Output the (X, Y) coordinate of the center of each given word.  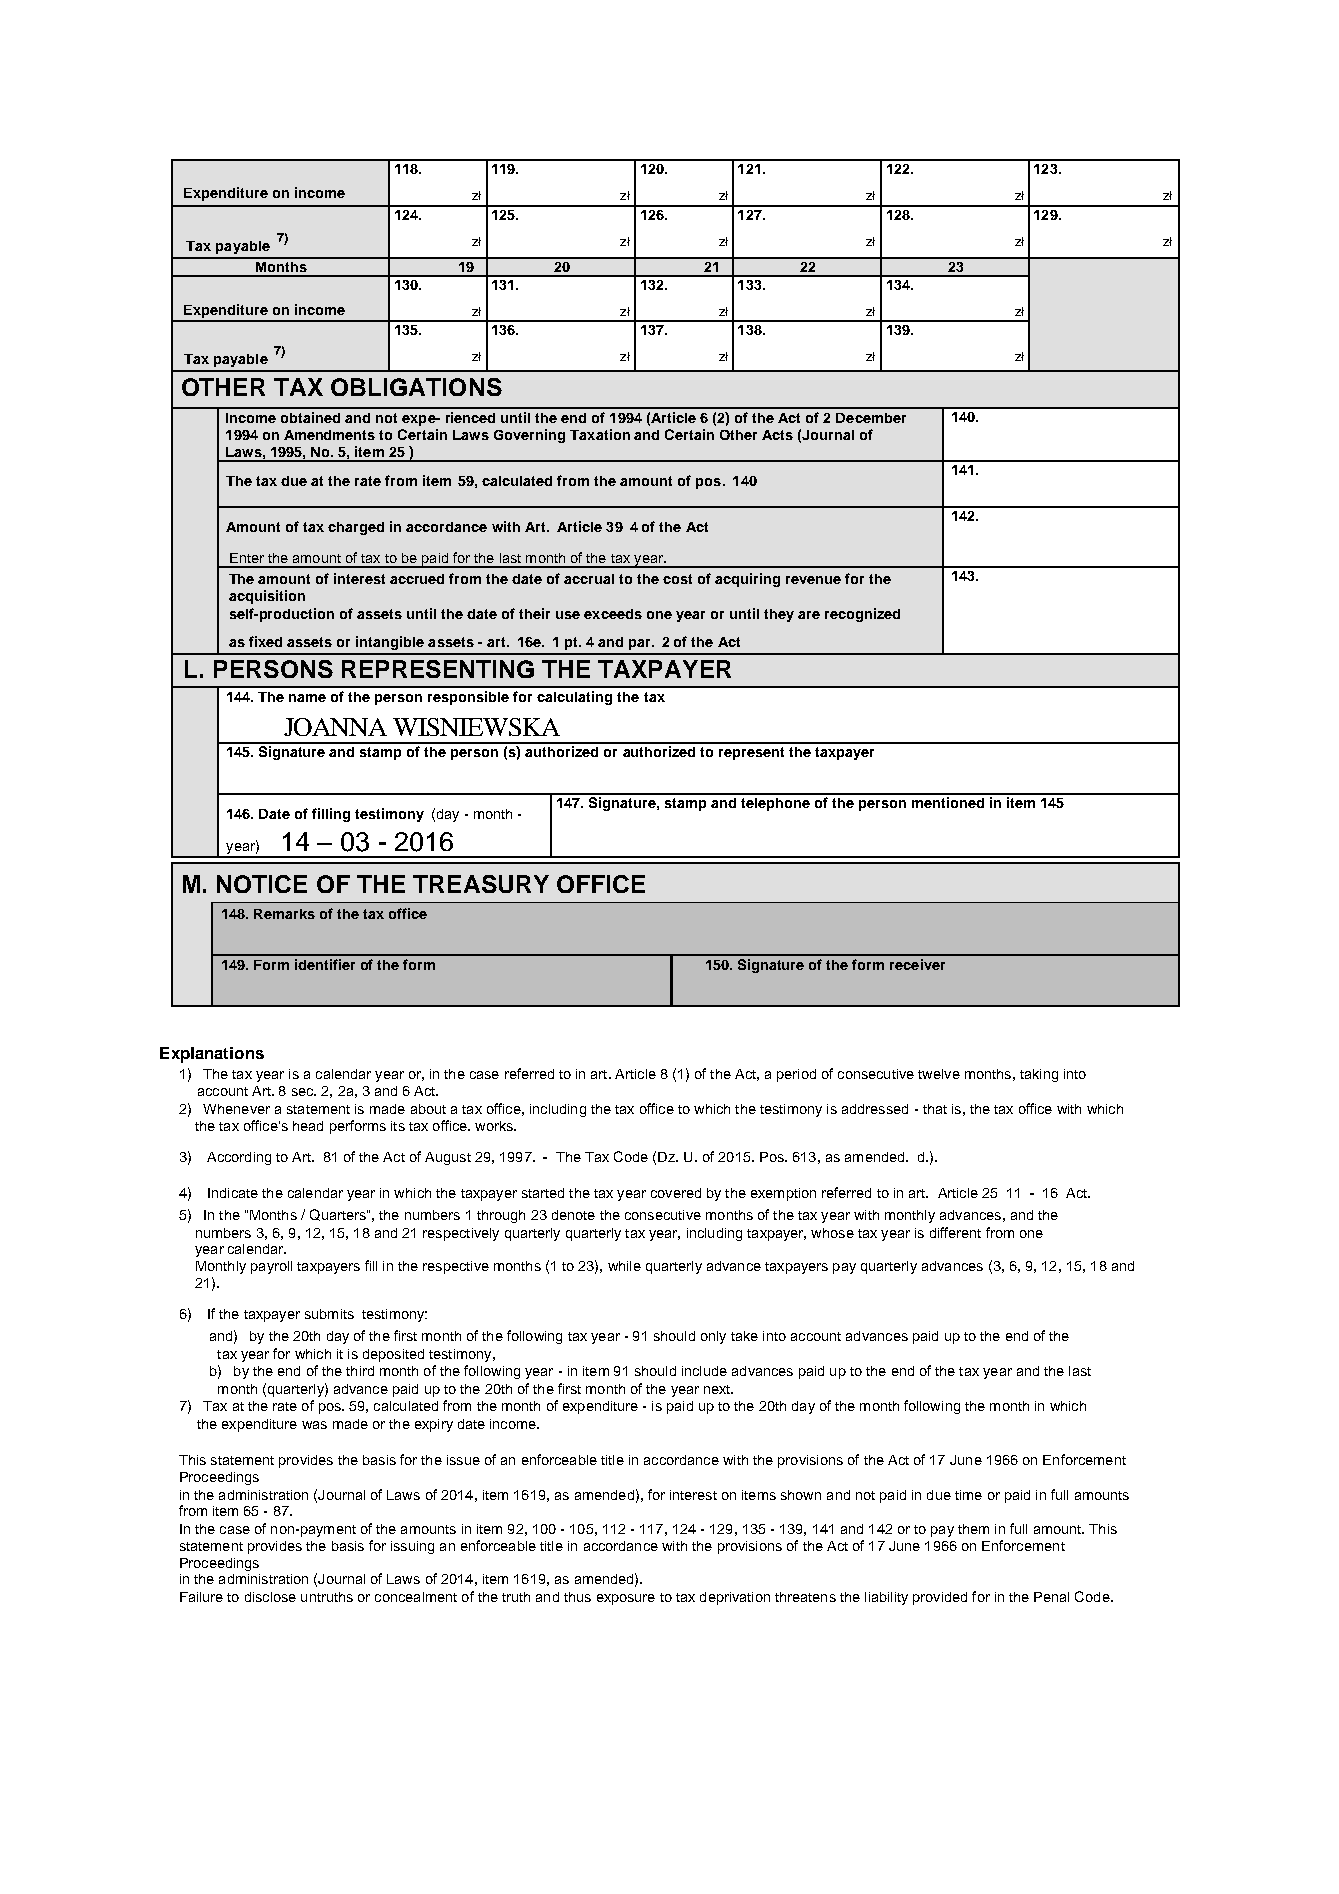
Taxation (600, 434)
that (935, 1109)
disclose (270, 1597)
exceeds (613, 614)
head (308, 1126)
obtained (310, 417)
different (955, 1232)
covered (676, 1193)
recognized (862, 615)
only (713, 1337)
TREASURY (481, 884)
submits (329, 1314)
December (871, 418)
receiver (917, 964)
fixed (265, 641)
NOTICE (262, 884)
